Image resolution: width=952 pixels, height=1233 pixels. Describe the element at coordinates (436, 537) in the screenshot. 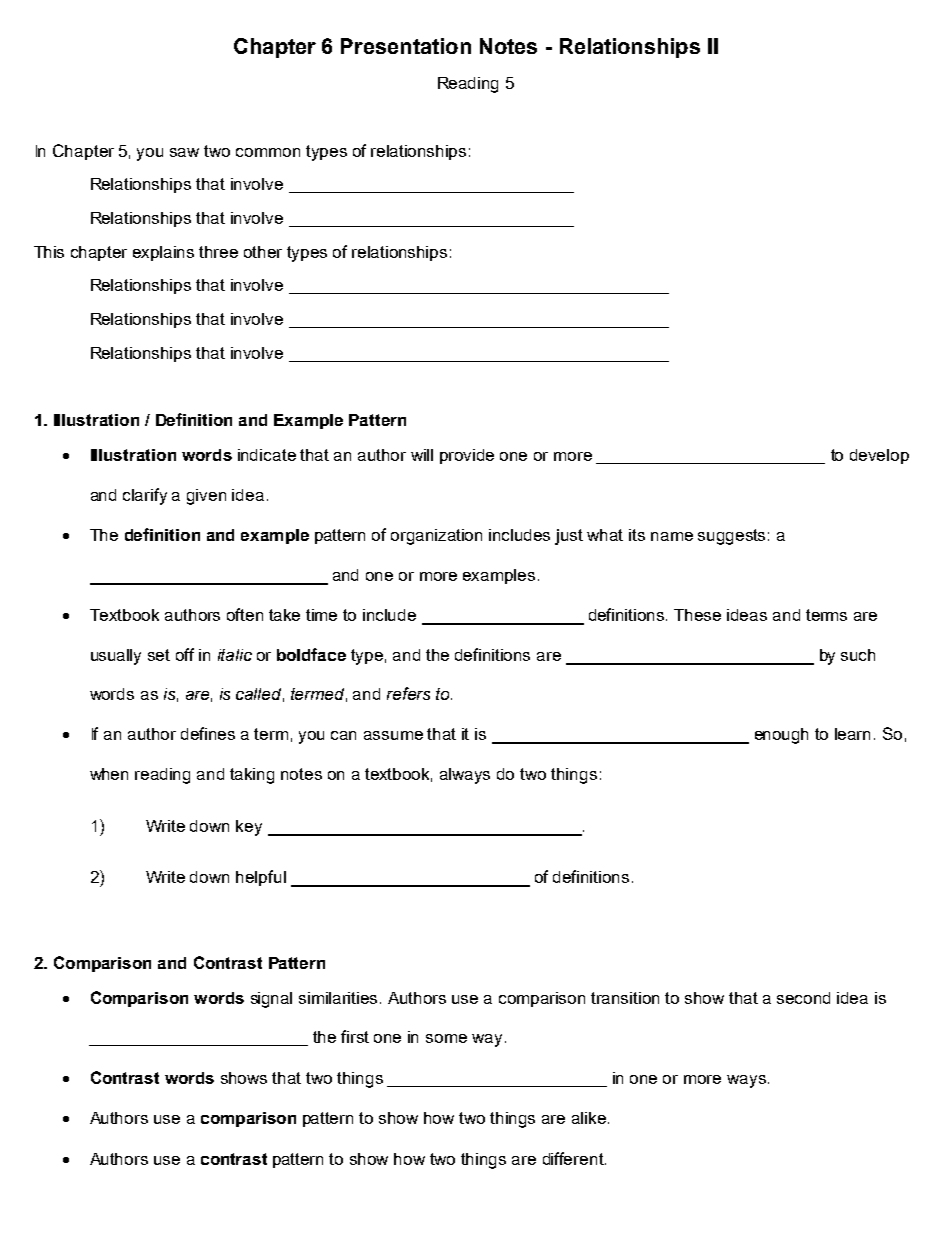

I see `organization` at that location.
